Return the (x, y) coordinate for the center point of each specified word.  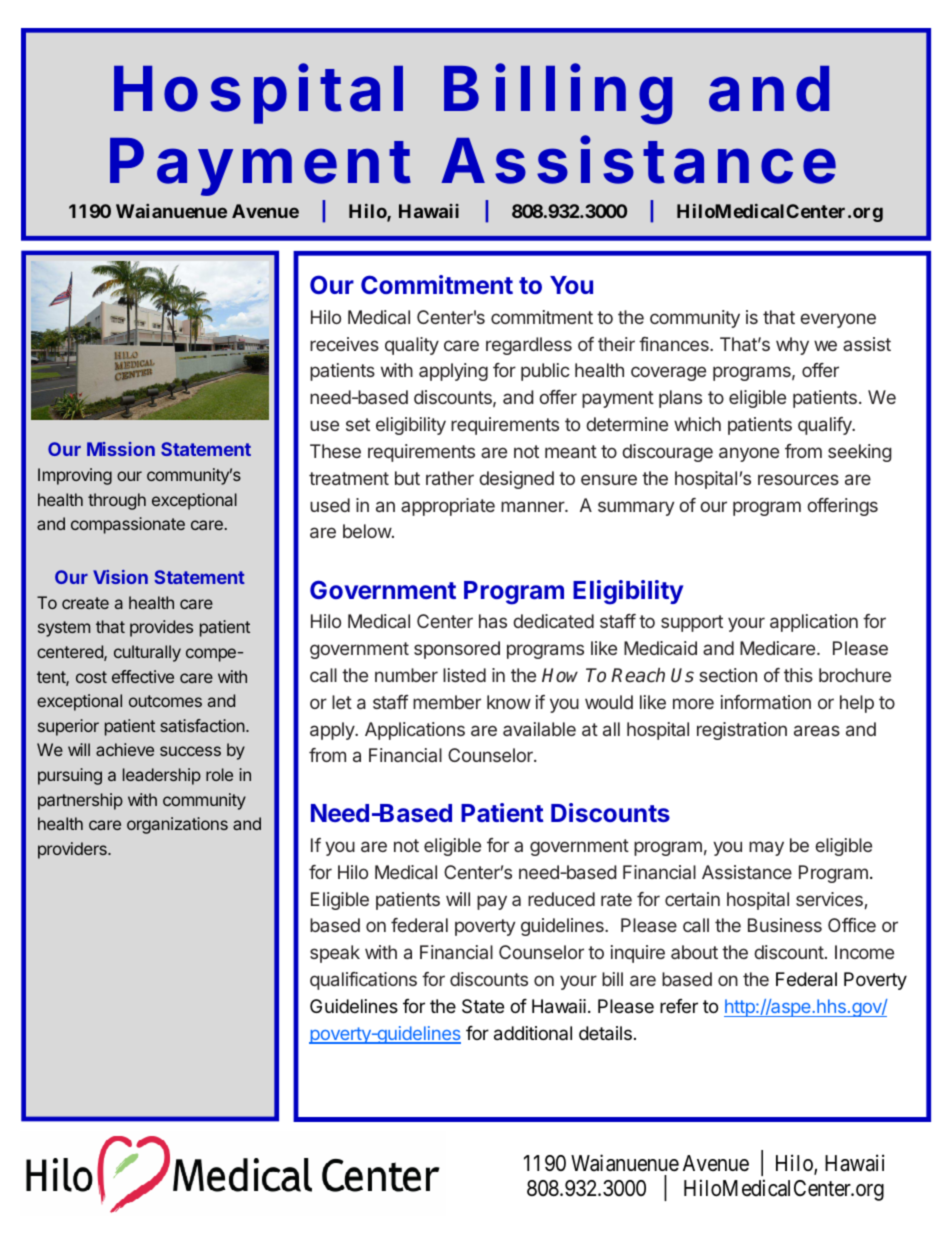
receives (344, 344)
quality (412, 346)
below (368, 531)
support (692, 623)
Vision (120, 577)
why (792, 346)
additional (533, 1033)
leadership (162, 776)
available (539, 729)
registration (742, 731)
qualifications (363, 981)
